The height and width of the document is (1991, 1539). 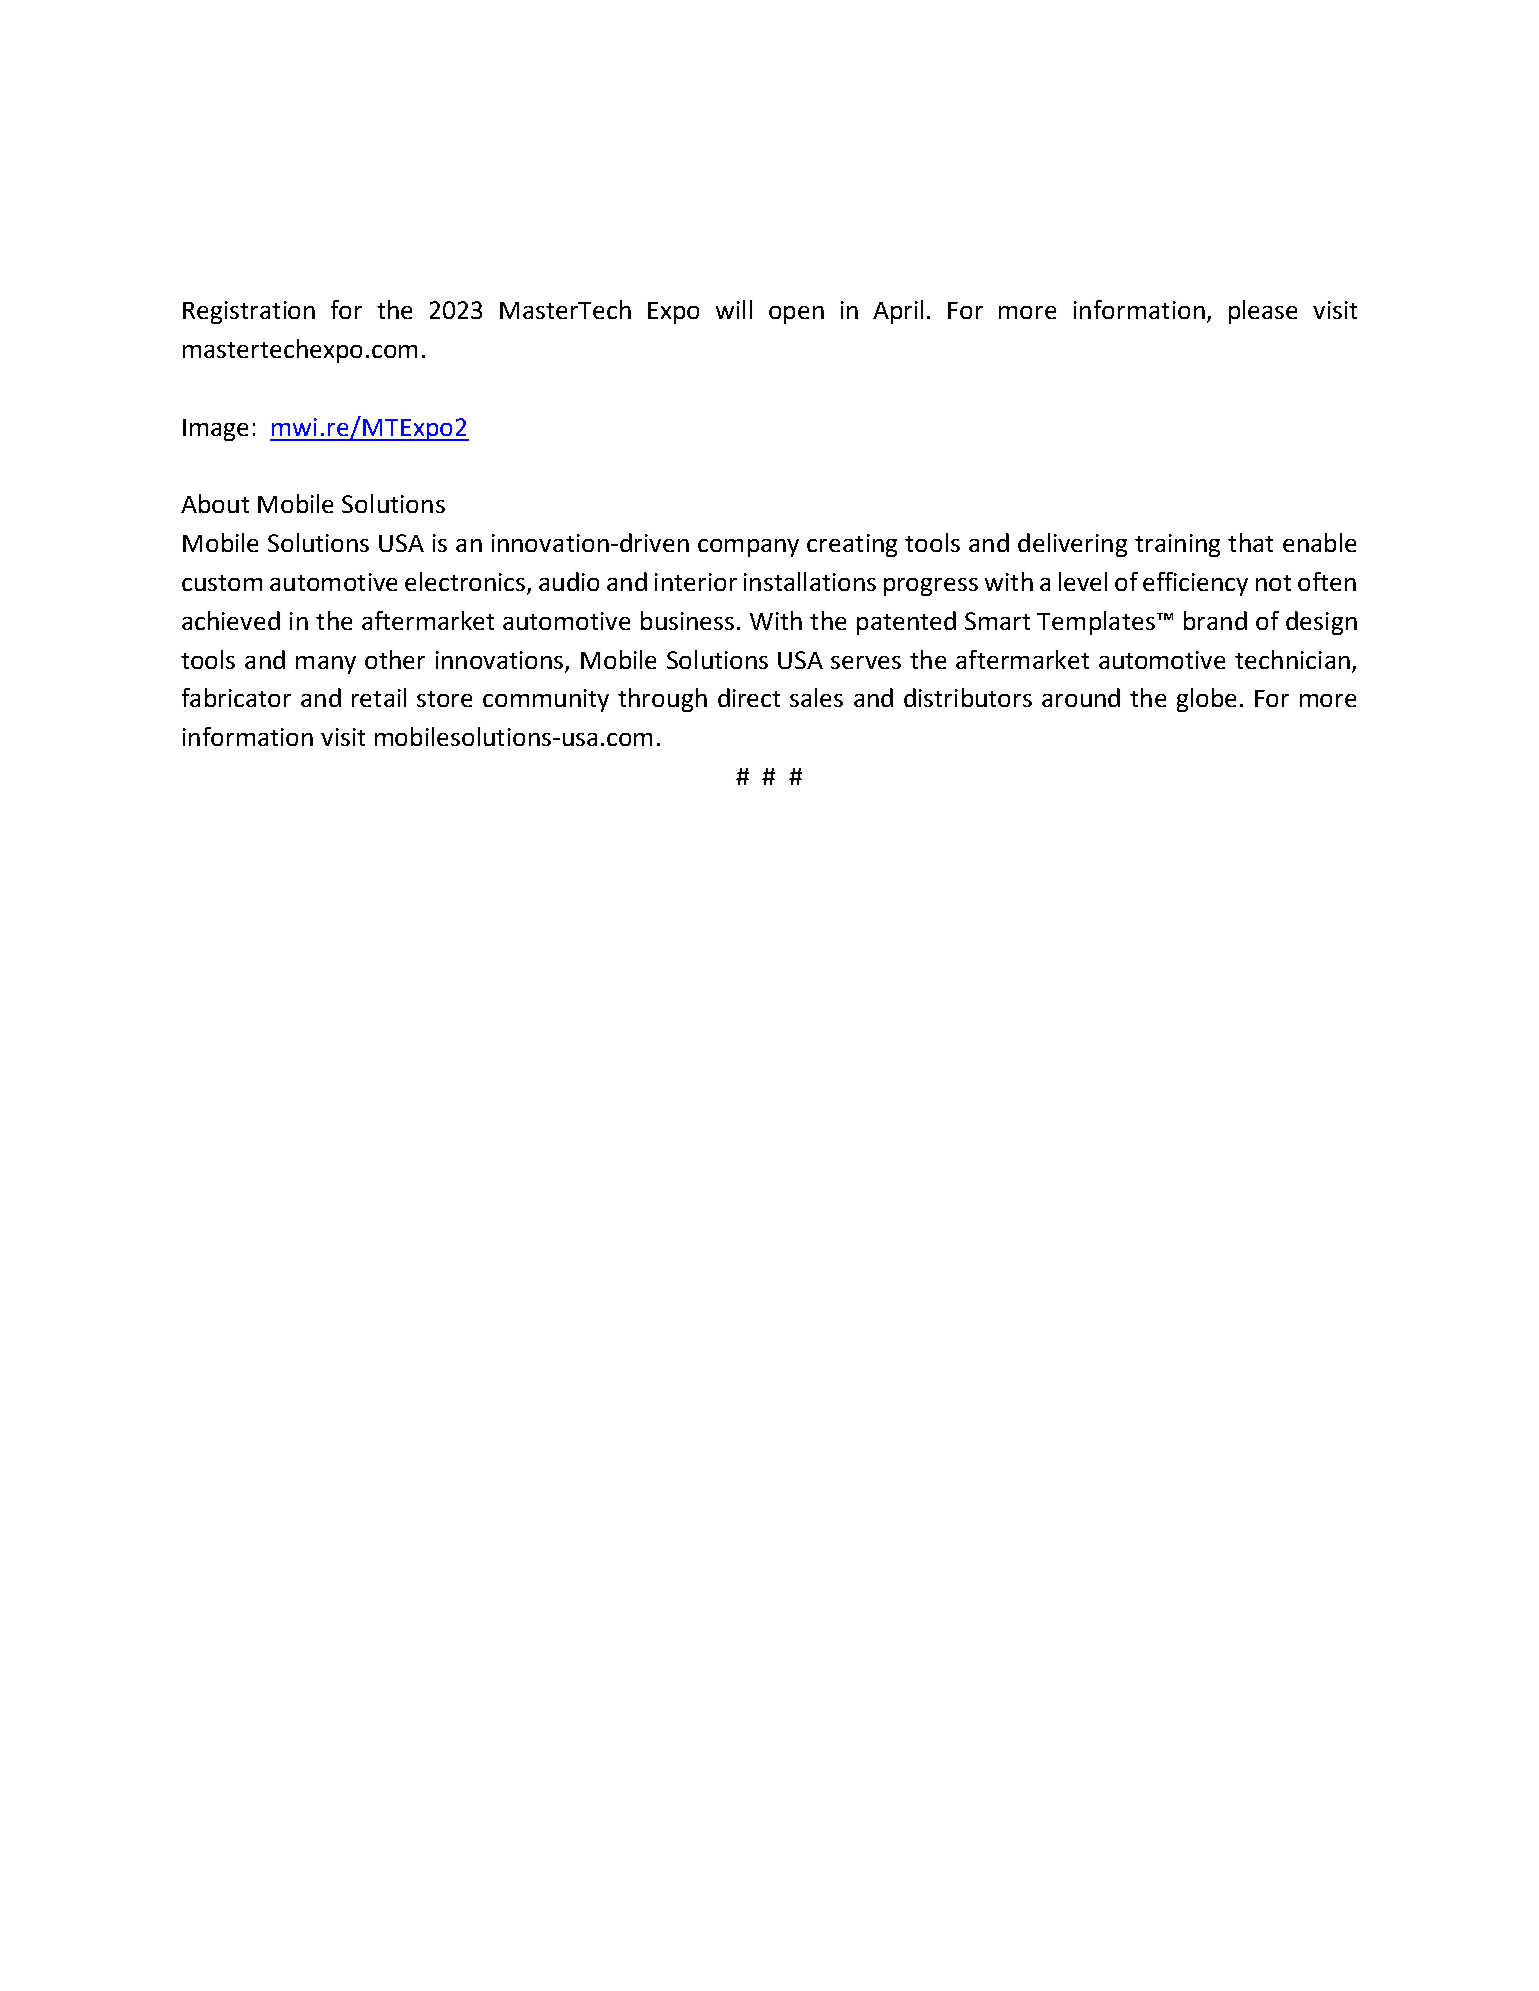 What do you see at coordinates (1206, 700) in the document?
I see `globe` at bounding box center [1206, 700].
